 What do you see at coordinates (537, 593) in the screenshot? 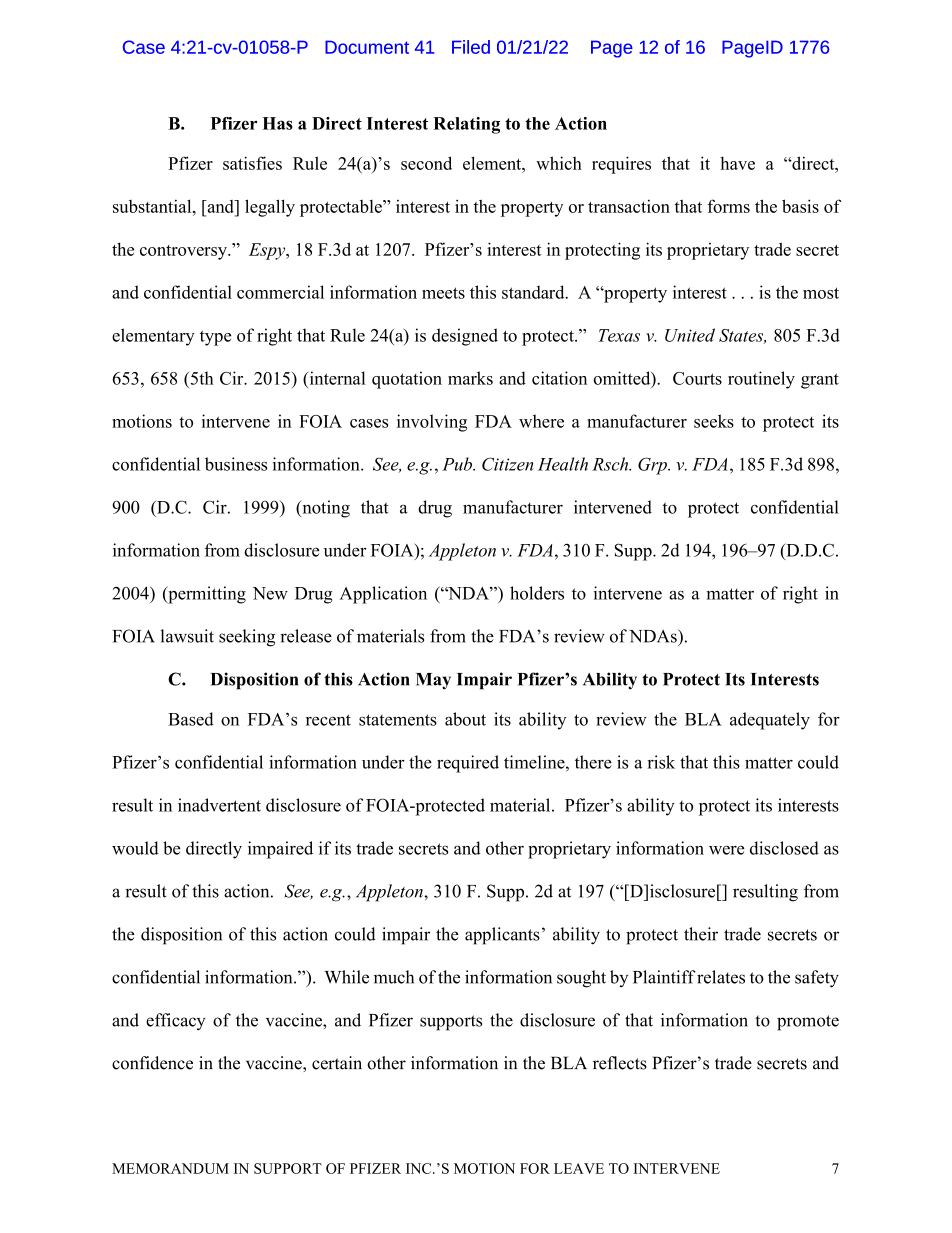
I see `holders` at bounding box center [537, 593].
